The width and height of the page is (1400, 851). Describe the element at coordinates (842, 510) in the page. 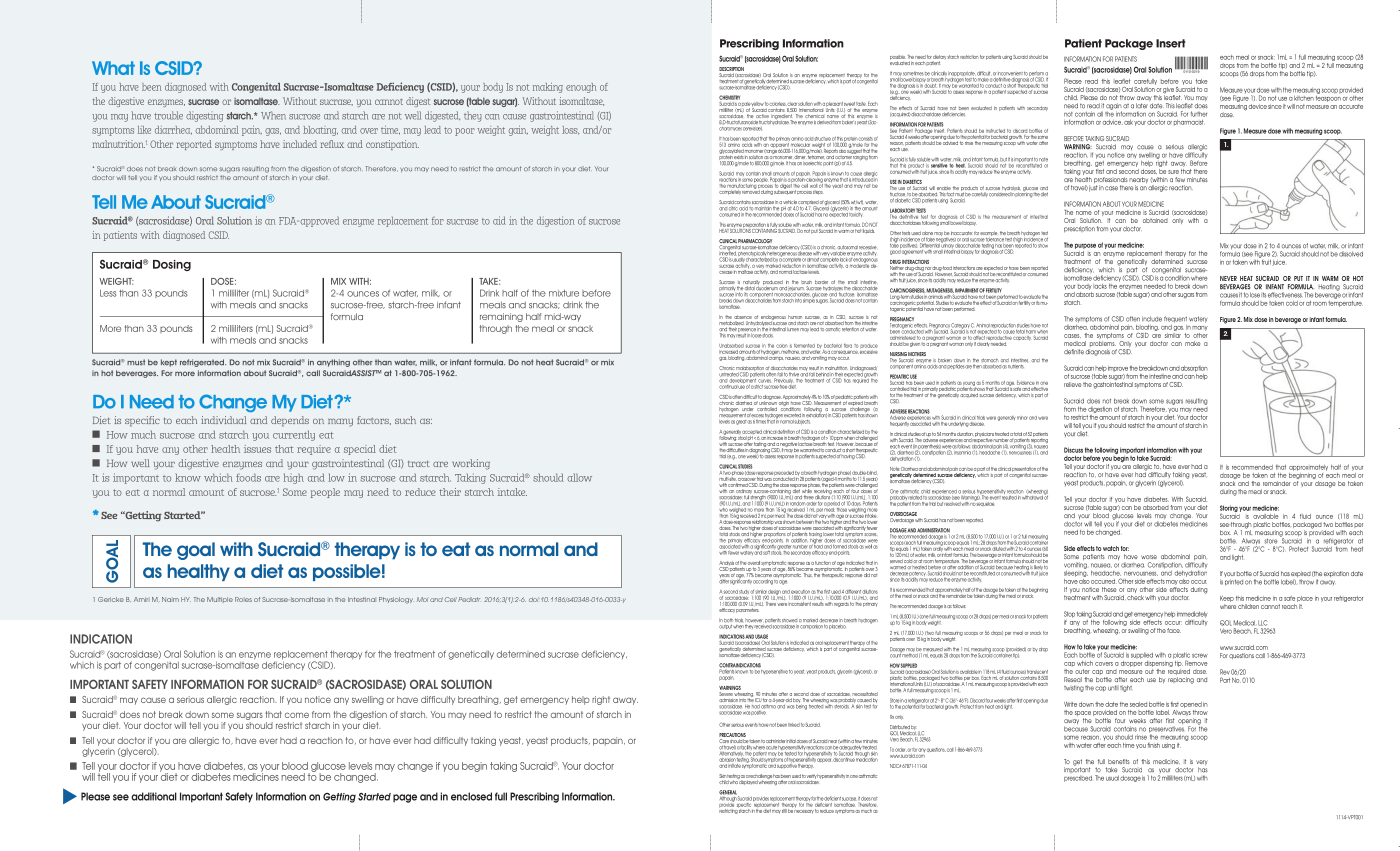

I see `those` at that location.
